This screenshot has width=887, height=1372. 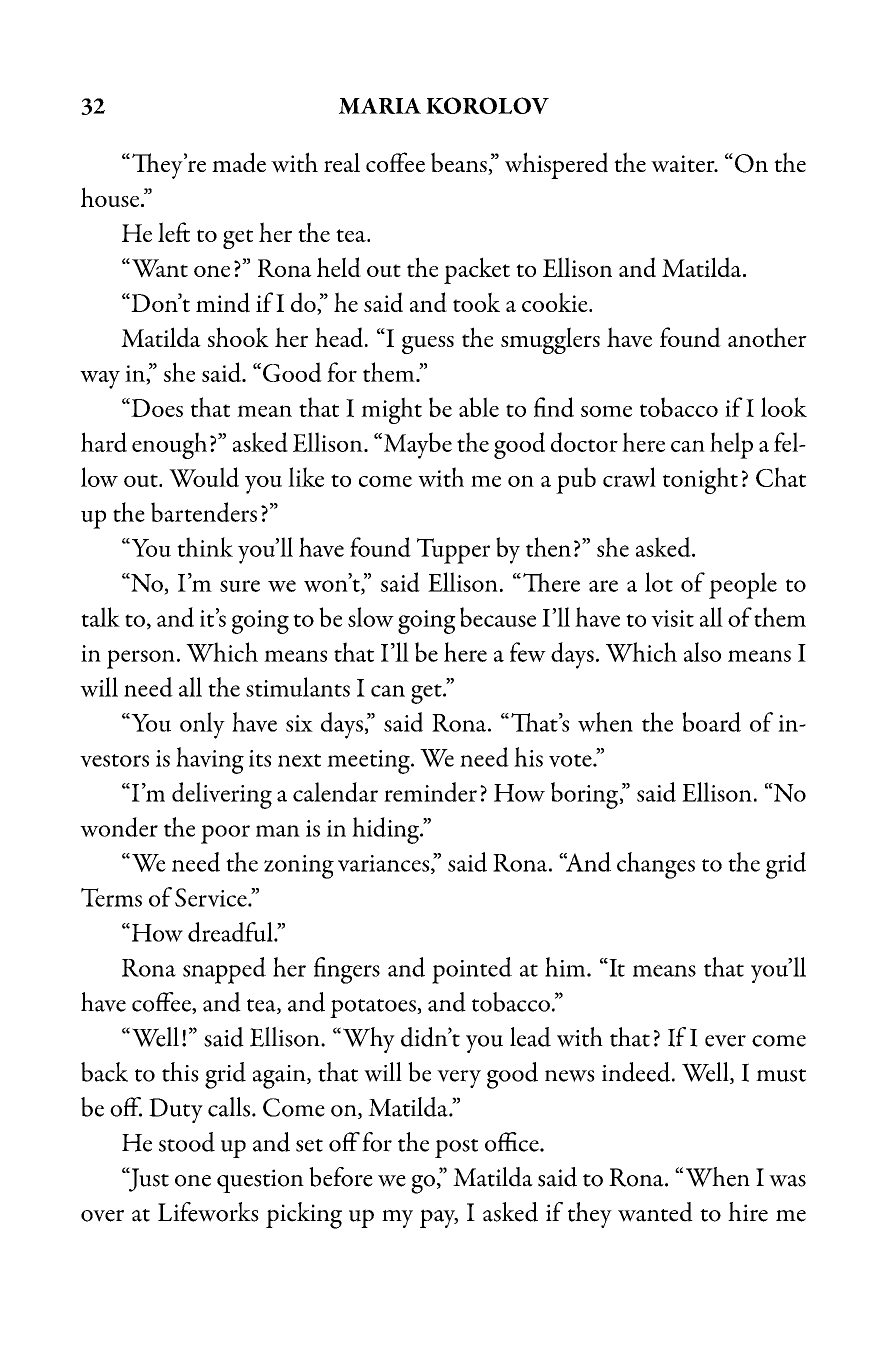 What do you see at coordinates (460, 163) in the screenshot?
I see `beans` at bounding box center [460, 163].
